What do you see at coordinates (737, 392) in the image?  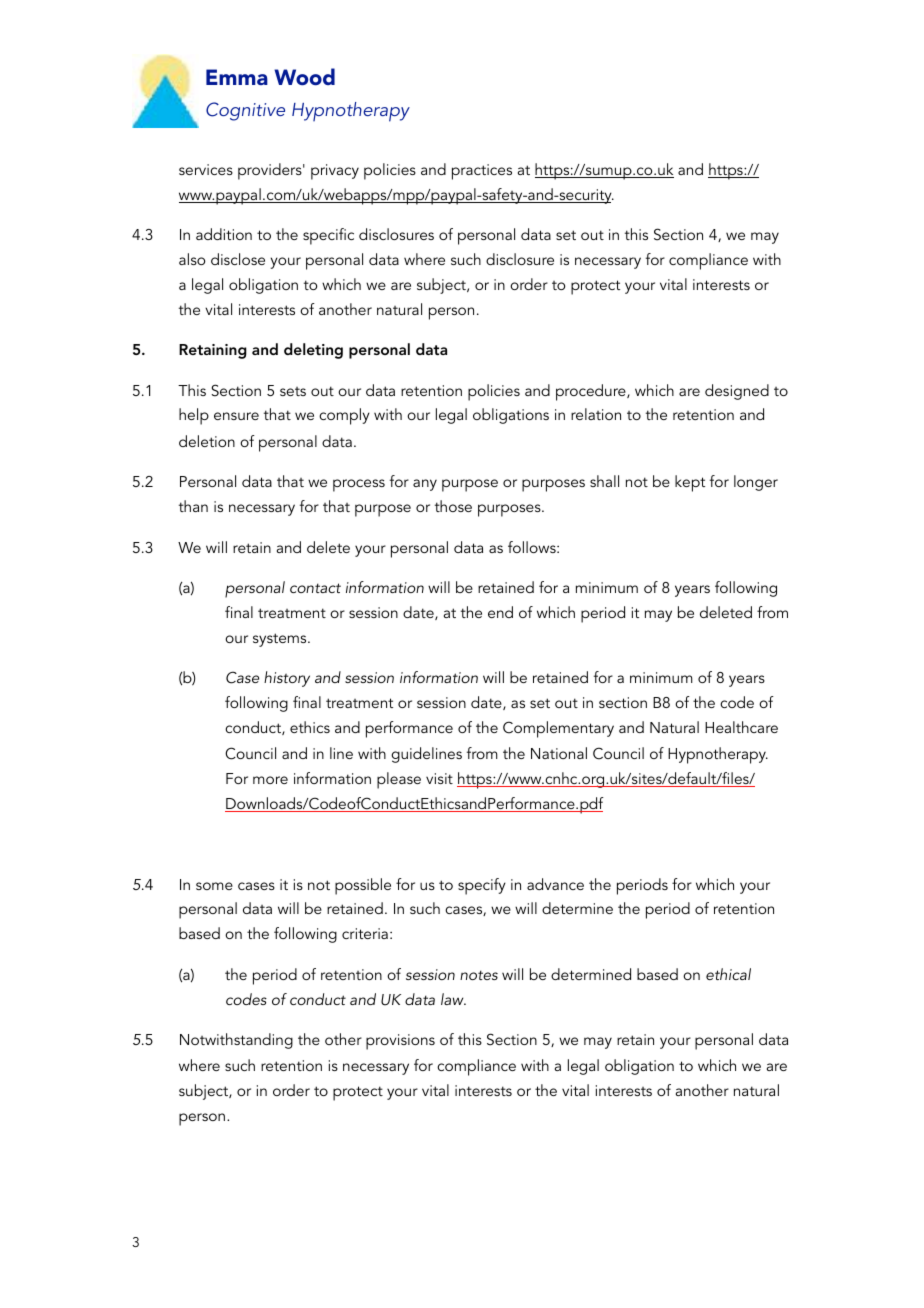 I see `designed` at bounding box center [737, 392].
